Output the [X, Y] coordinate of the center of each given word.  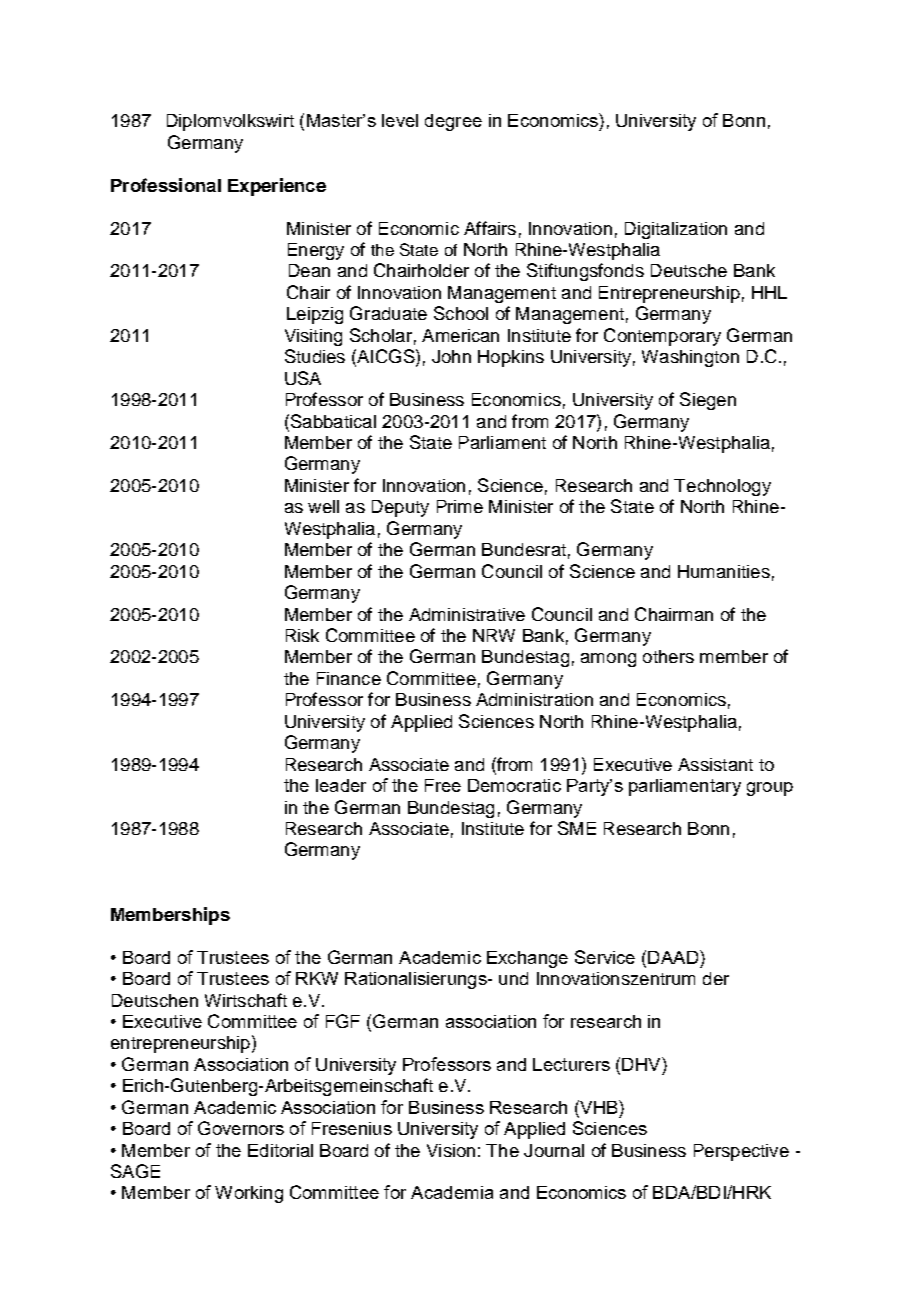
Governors [241, 1128]
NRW [494, 635]
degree [453, 122]
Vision [451, 1150]
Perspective [741, 1152]
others [668, 656]
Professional [166, 185]
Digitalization [676, 230]
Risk [302, 635]
